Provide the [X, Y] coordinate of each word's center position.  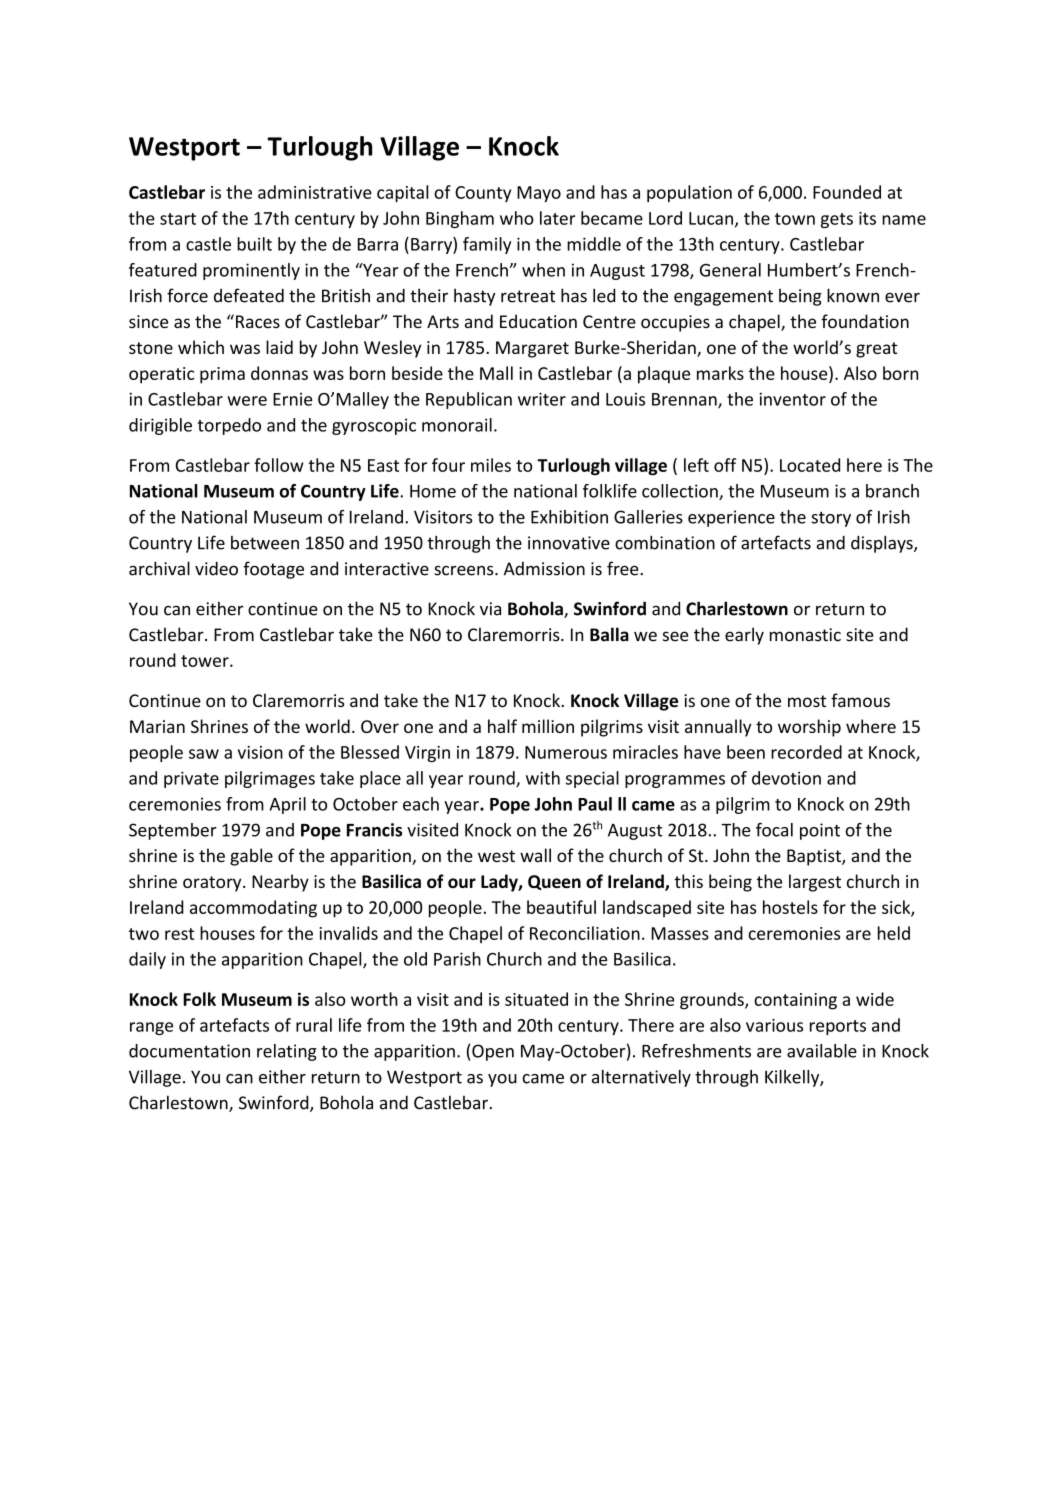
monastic [805, 635]
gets [837, 220]
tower [206, 661]
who [517, 218]
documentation [189, 1051]
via [490, 609]
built [254, 244]
